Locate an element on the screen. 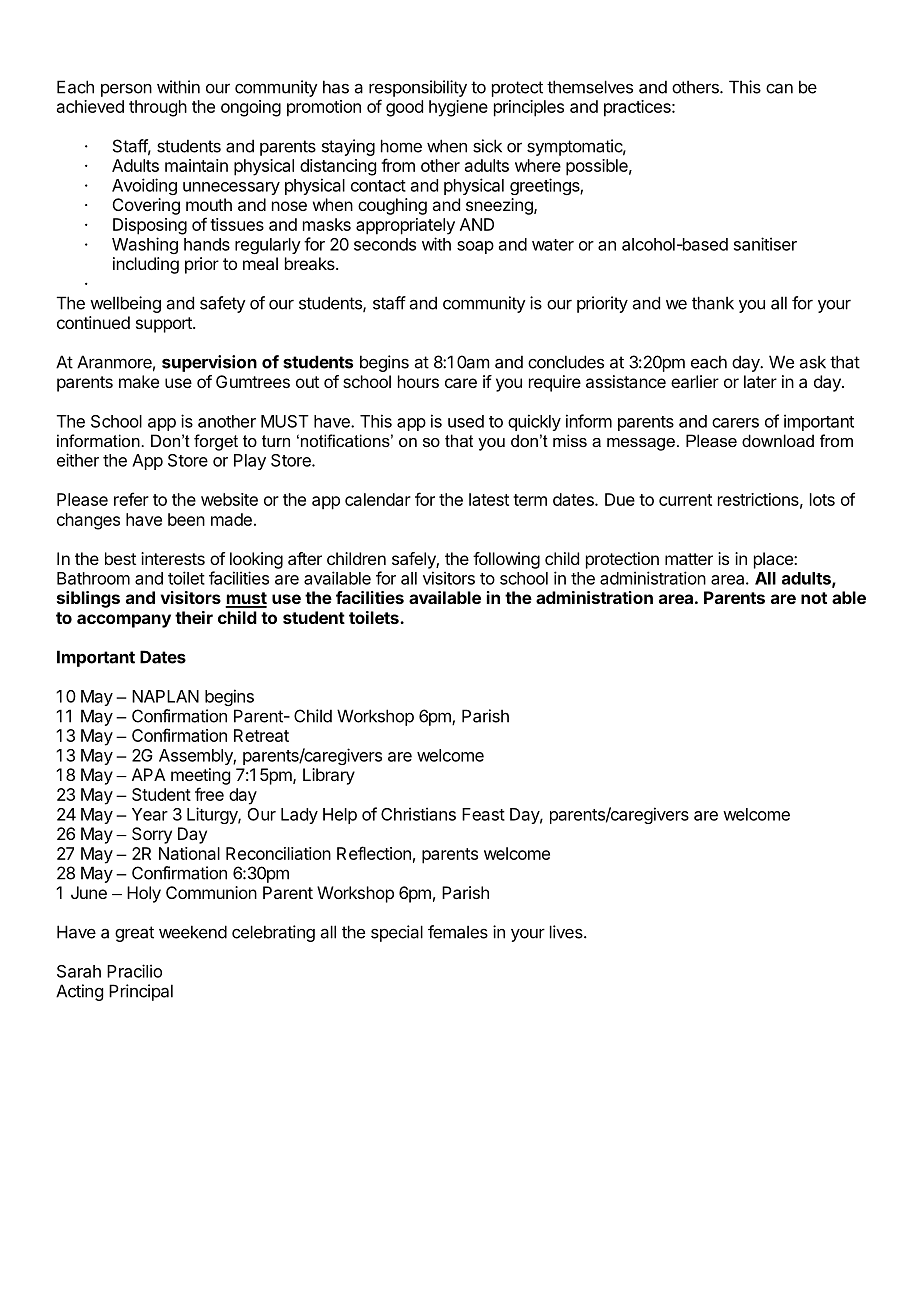  hygiene is located at coordinates (458, 108).
